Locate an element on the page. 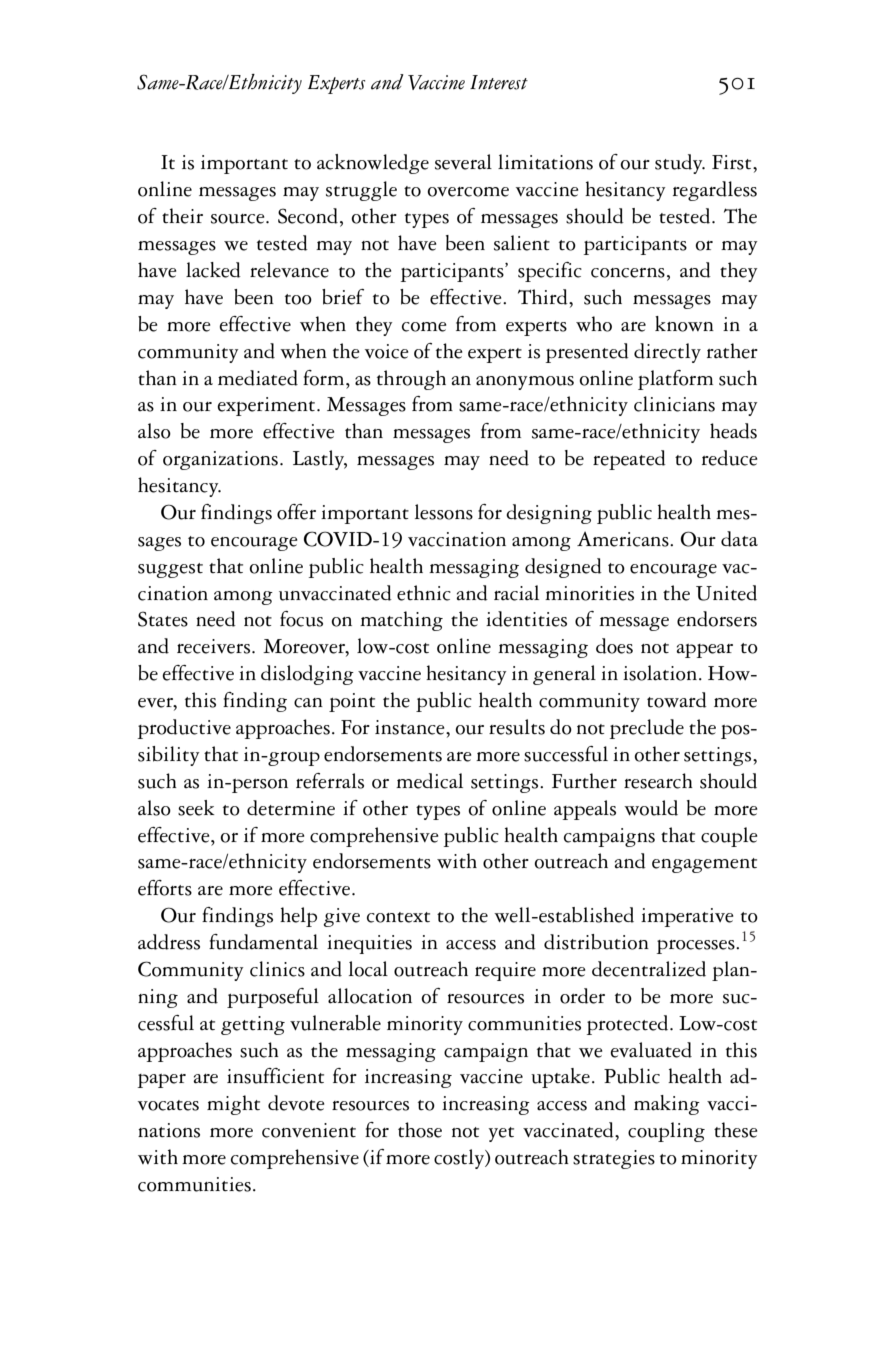  repeated is located at coordinates (629, 460).
